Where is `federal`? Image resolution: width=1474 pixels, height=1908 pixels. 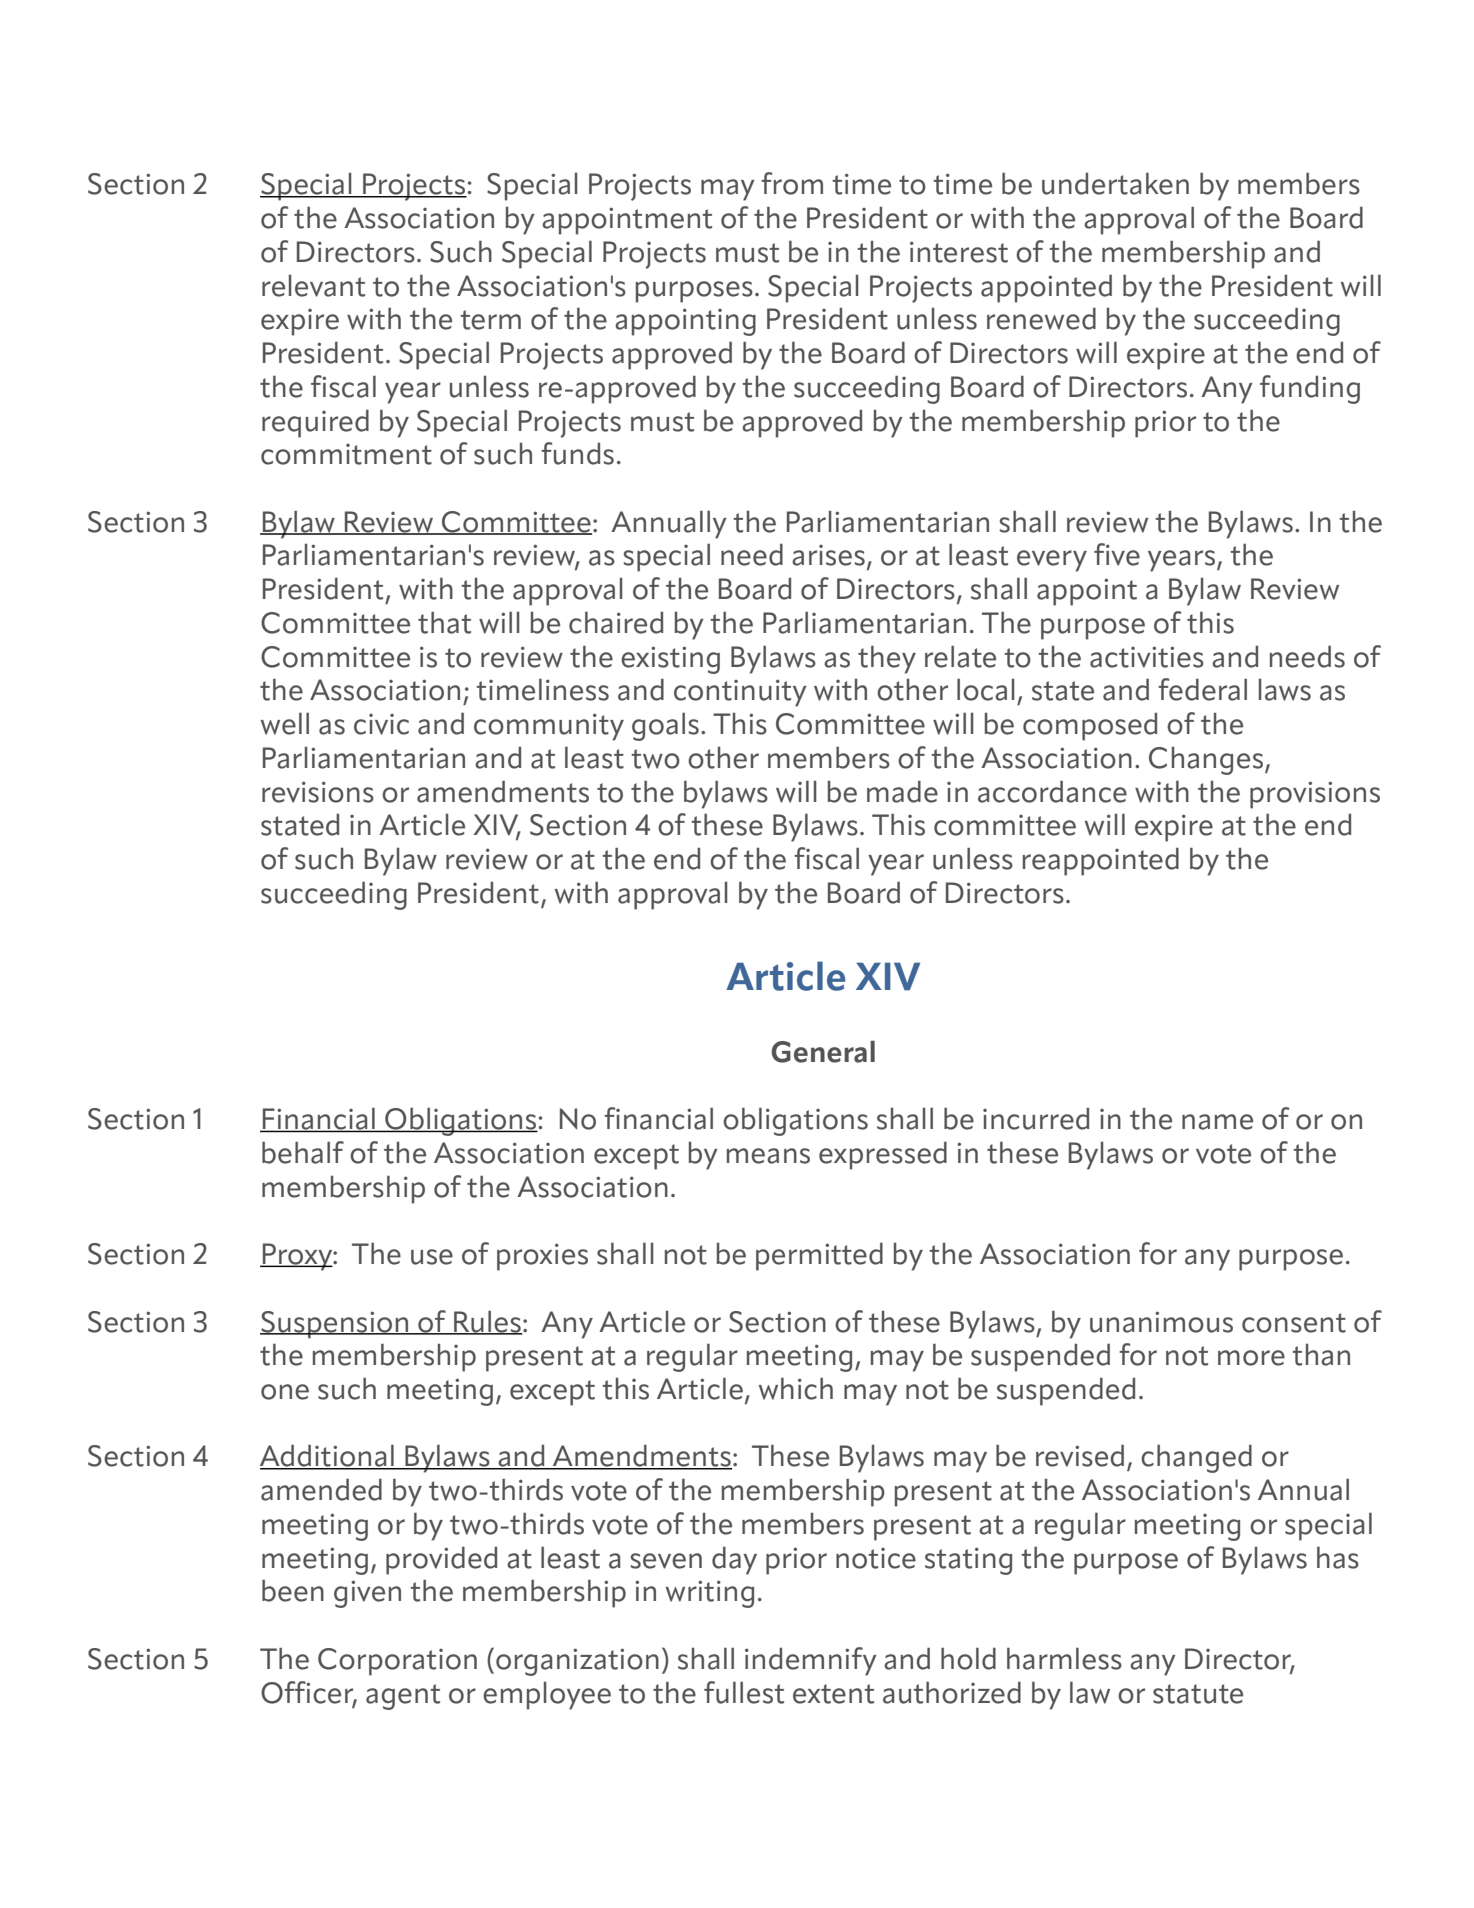
federal is located at coordinates (1202, 689).
